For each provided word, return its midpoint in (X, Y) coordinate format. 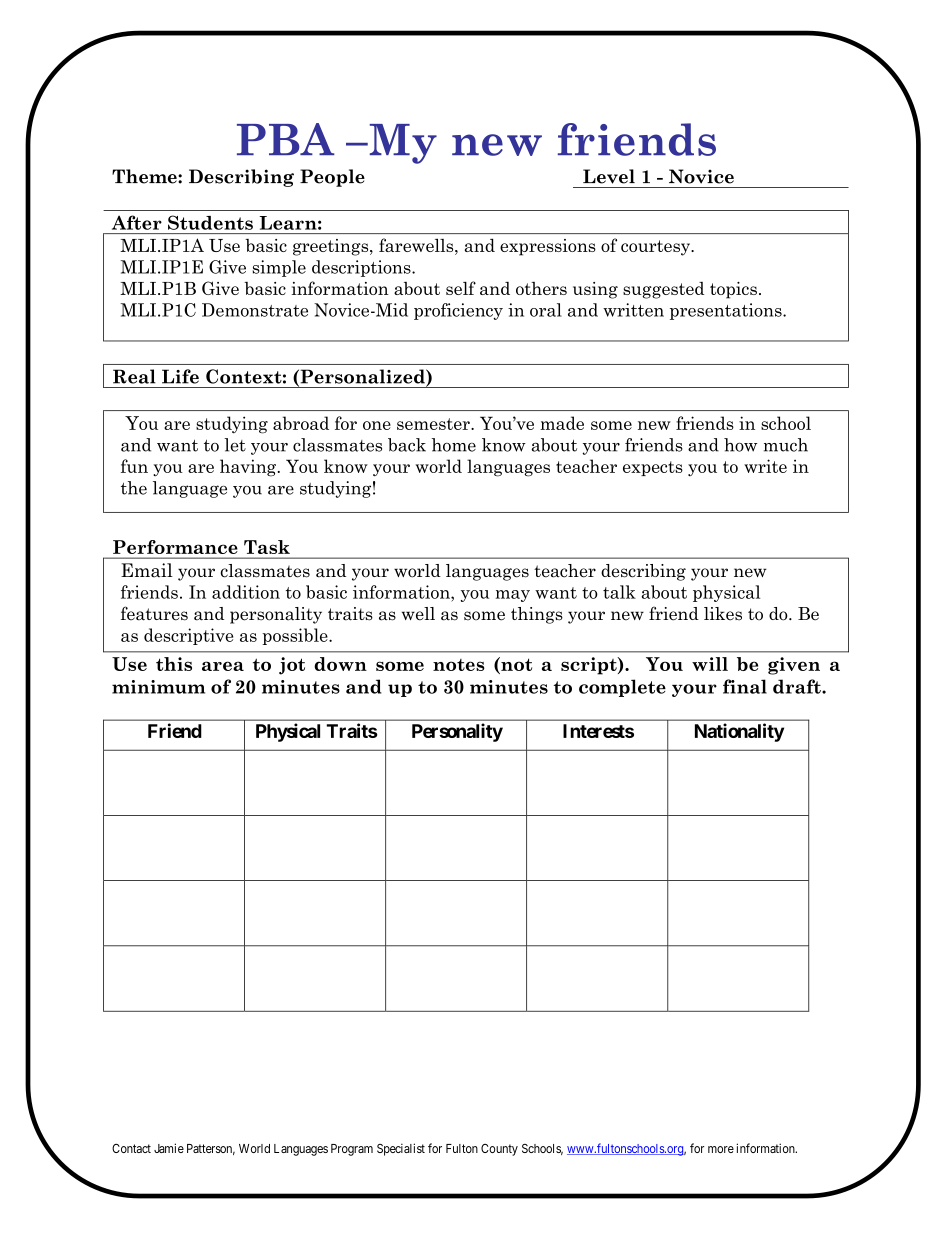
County (499, 1150)
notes (459, 665)
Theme (145, 176)
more (721, 1149)
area (223, 666)
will (710, 664)
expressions (548, 247)
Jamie (169, 1148)
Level (609, 176)
